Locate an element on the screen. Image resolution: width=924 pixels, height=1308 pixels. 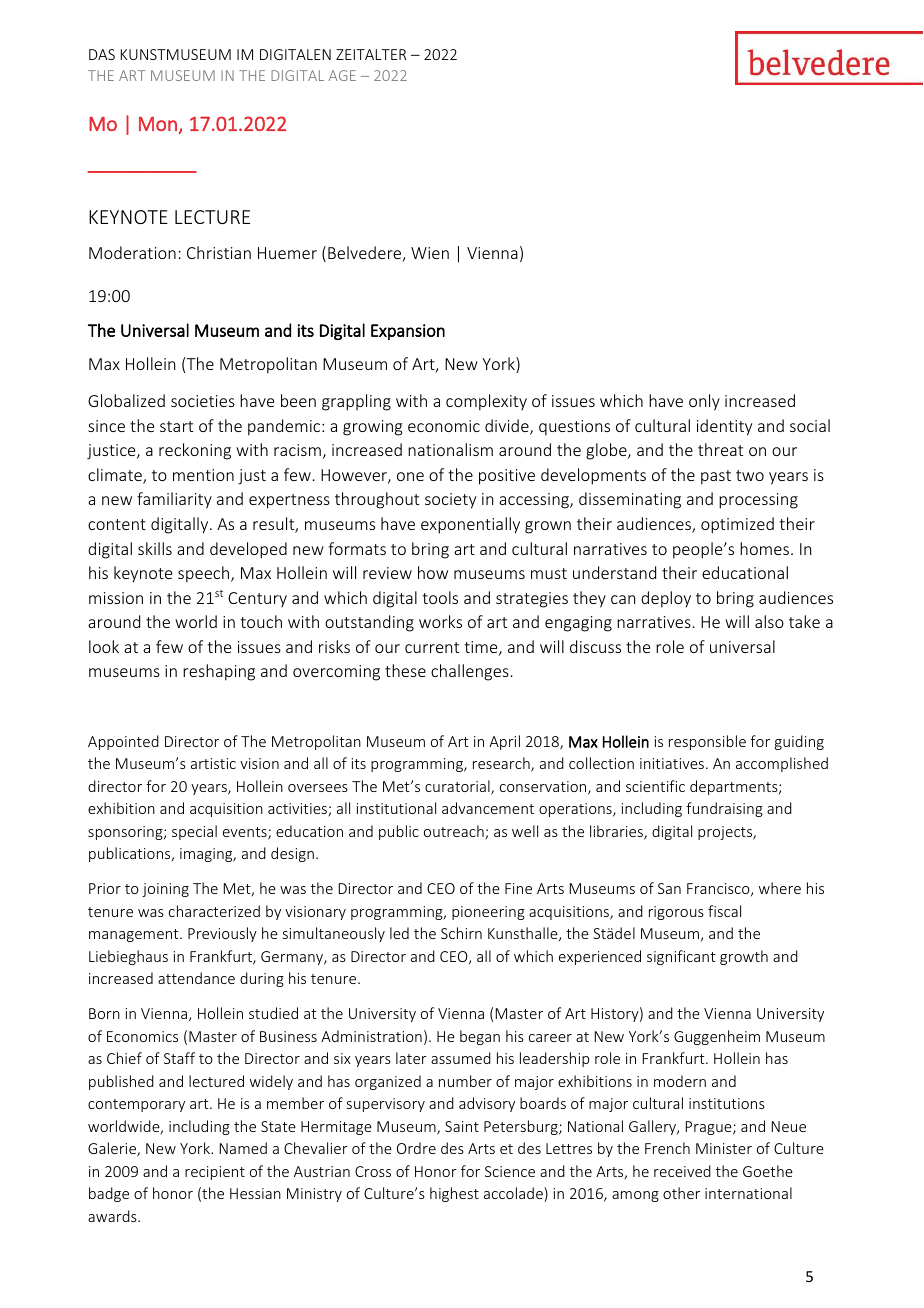
complexity is located at coordinates (486, 402).
